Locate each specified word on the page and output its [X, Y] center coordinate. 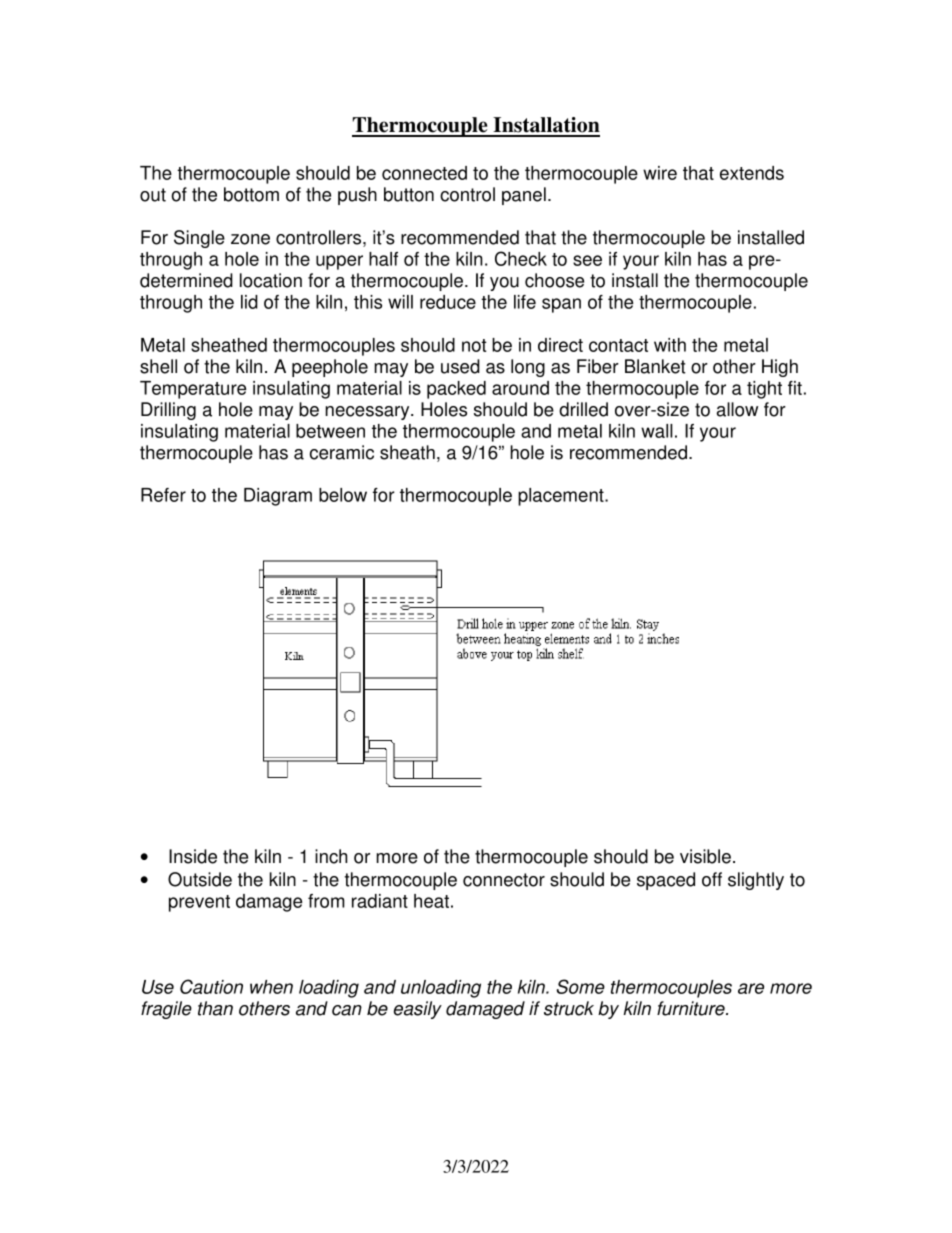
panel [524, 196]
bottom [251, 194]
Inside [193, 856]
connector [504, 880]
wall [657, 431]
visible [705, 856]
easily [418, 1010]
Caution [211, 986]
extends [752, 173]
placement [562, 497]
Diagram [278, 497]
